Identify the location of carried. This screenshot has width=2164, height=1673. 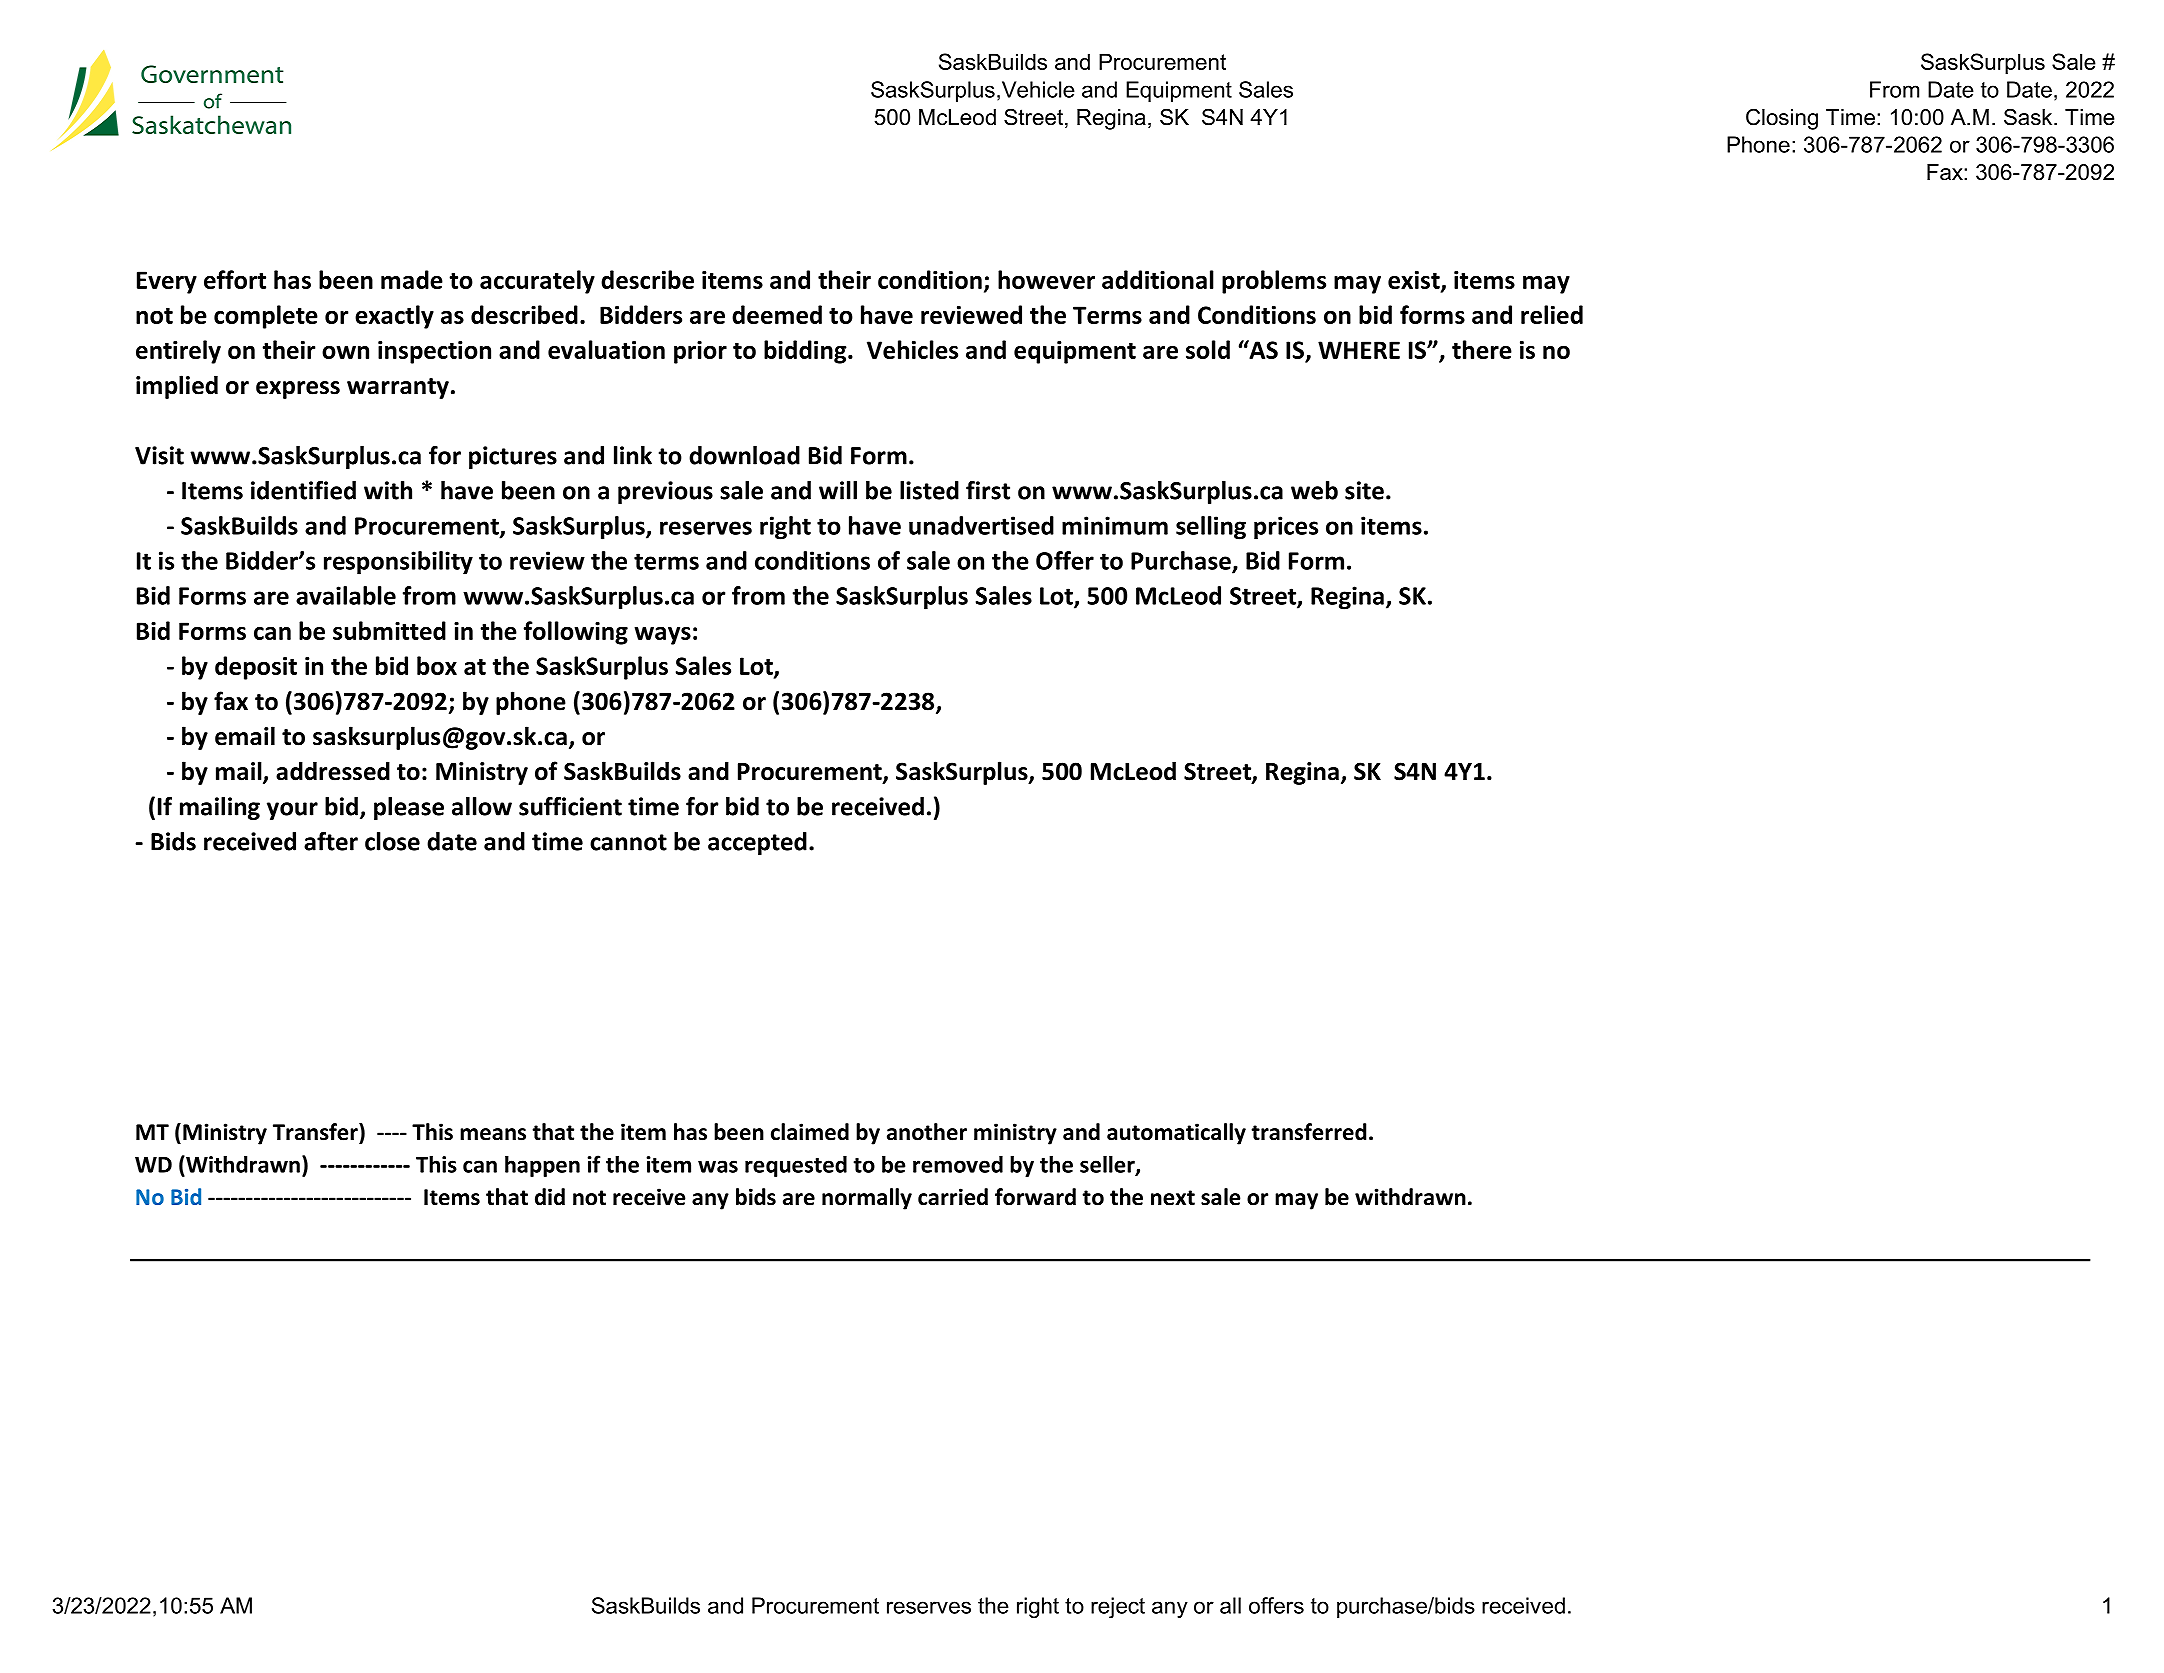
(953, 1197).
